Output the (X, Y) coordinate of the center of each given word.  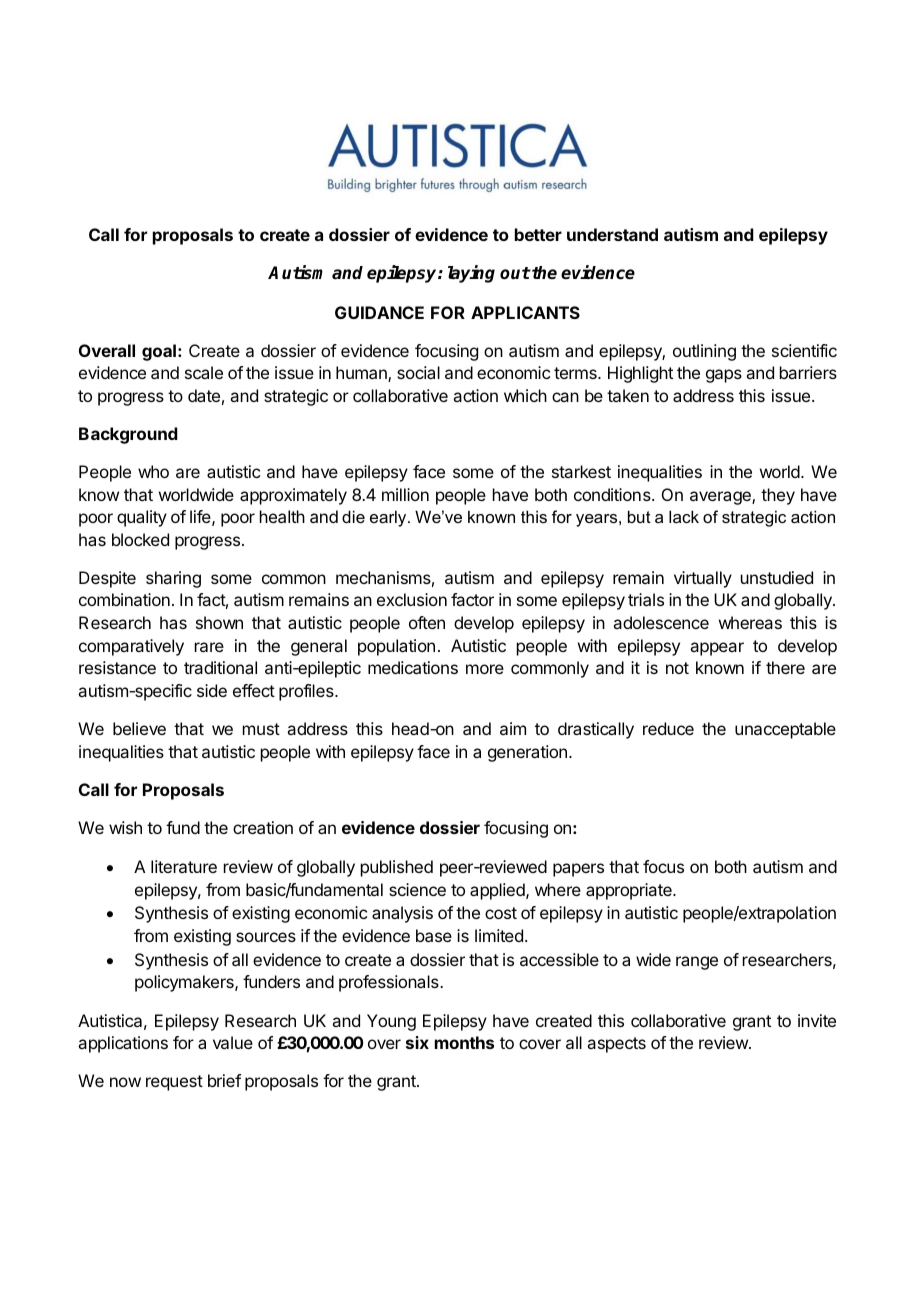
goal (159, 352)
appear (717, 649)
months (464, 1042)
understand (612, 234)
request (174, 1083)
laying (471, 274)
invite (817, 1020)
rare (209, 647)
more (485, 669)
